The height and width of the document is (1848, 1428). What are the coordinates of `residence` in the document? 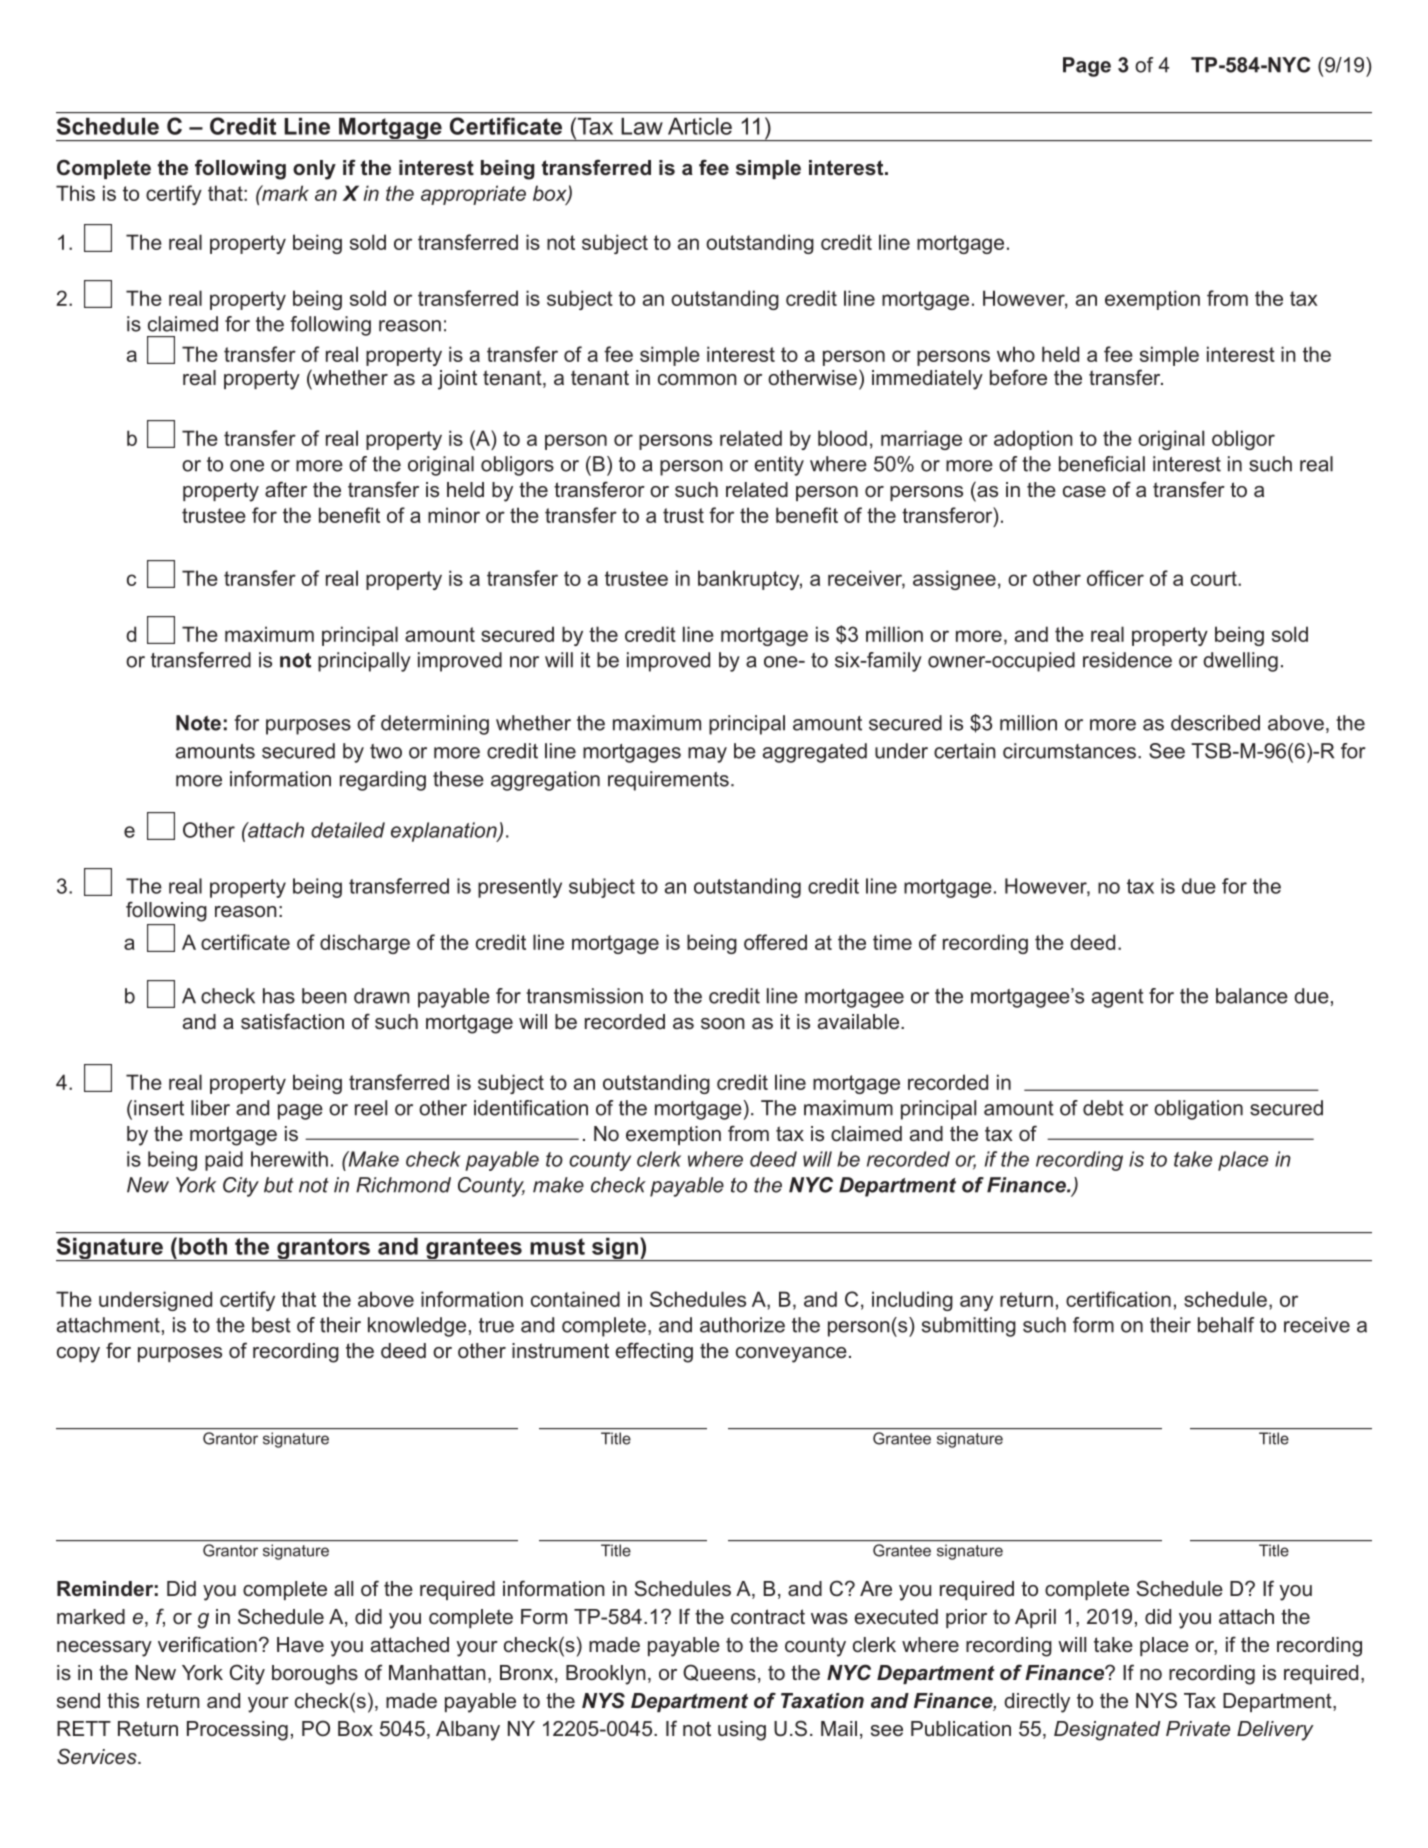 It's located at (1127, 660).
